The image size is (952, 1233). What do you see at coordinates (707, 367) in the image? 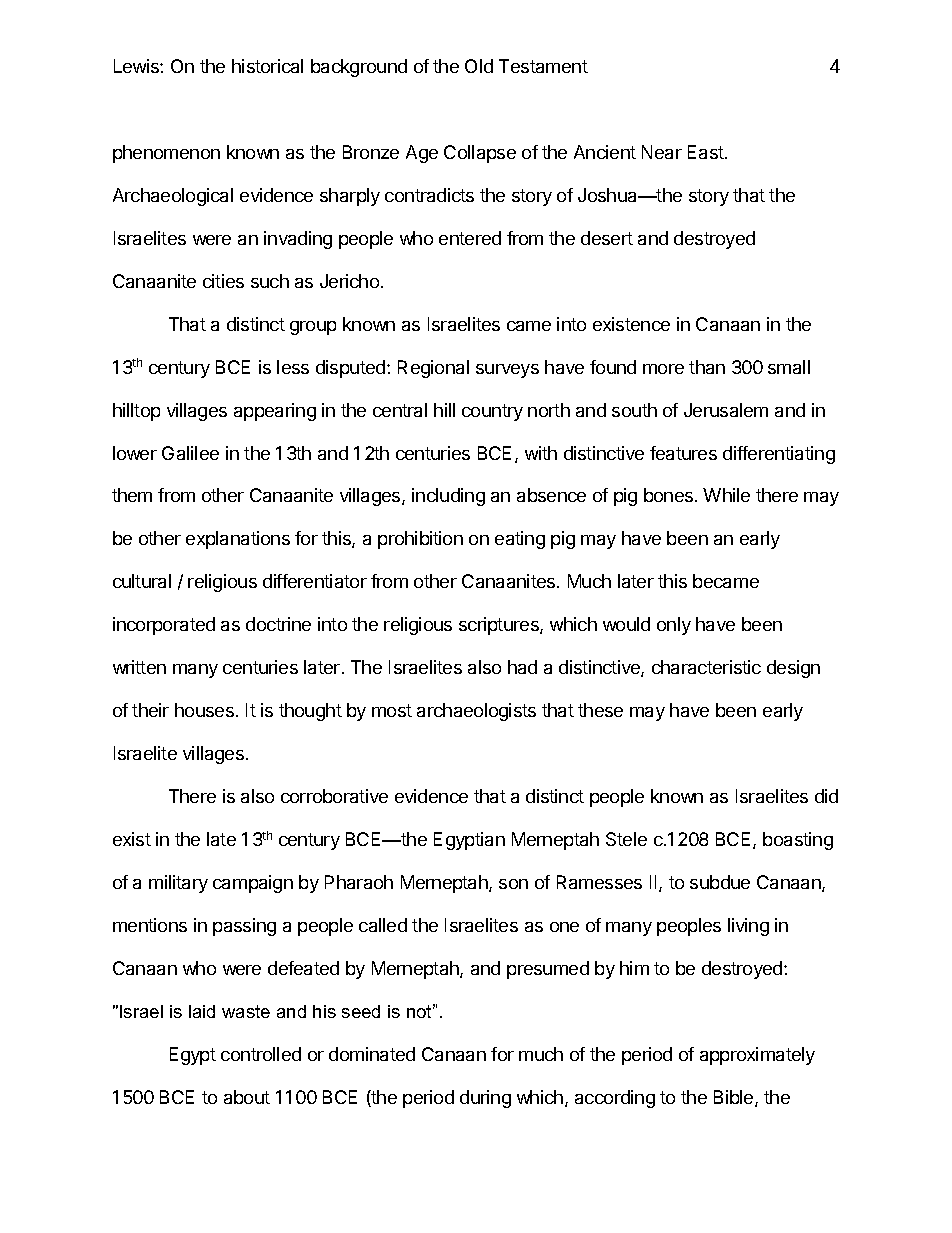
I see `than` at bounding box center [707, 367].
